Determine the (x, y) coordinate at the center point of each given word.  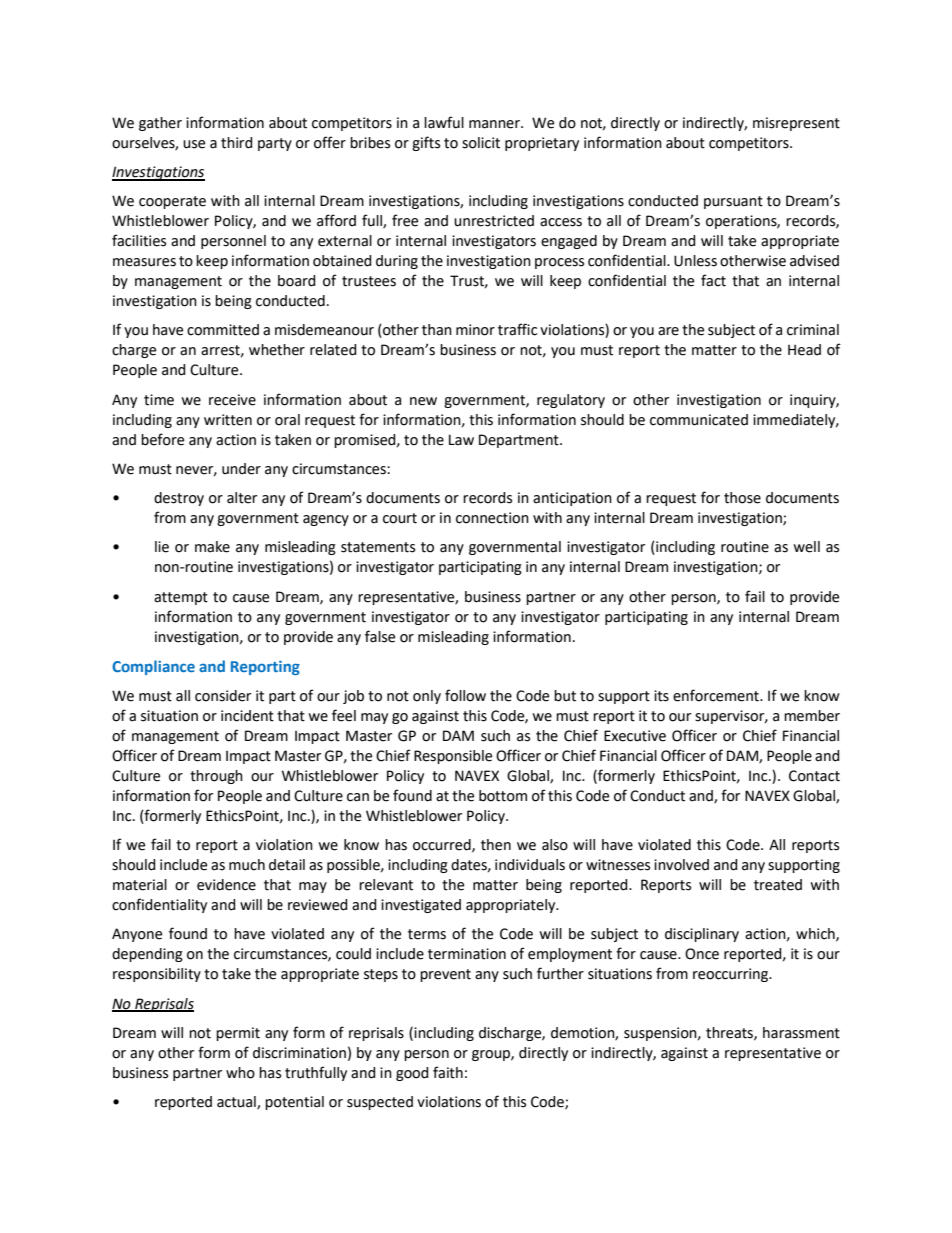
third (237, 143)
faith (448, 1072)
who (240, 1073)
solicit (481, 143)
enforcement (717, 695)
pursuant (733, 202)
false (380, 636)
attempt (181, 598)
